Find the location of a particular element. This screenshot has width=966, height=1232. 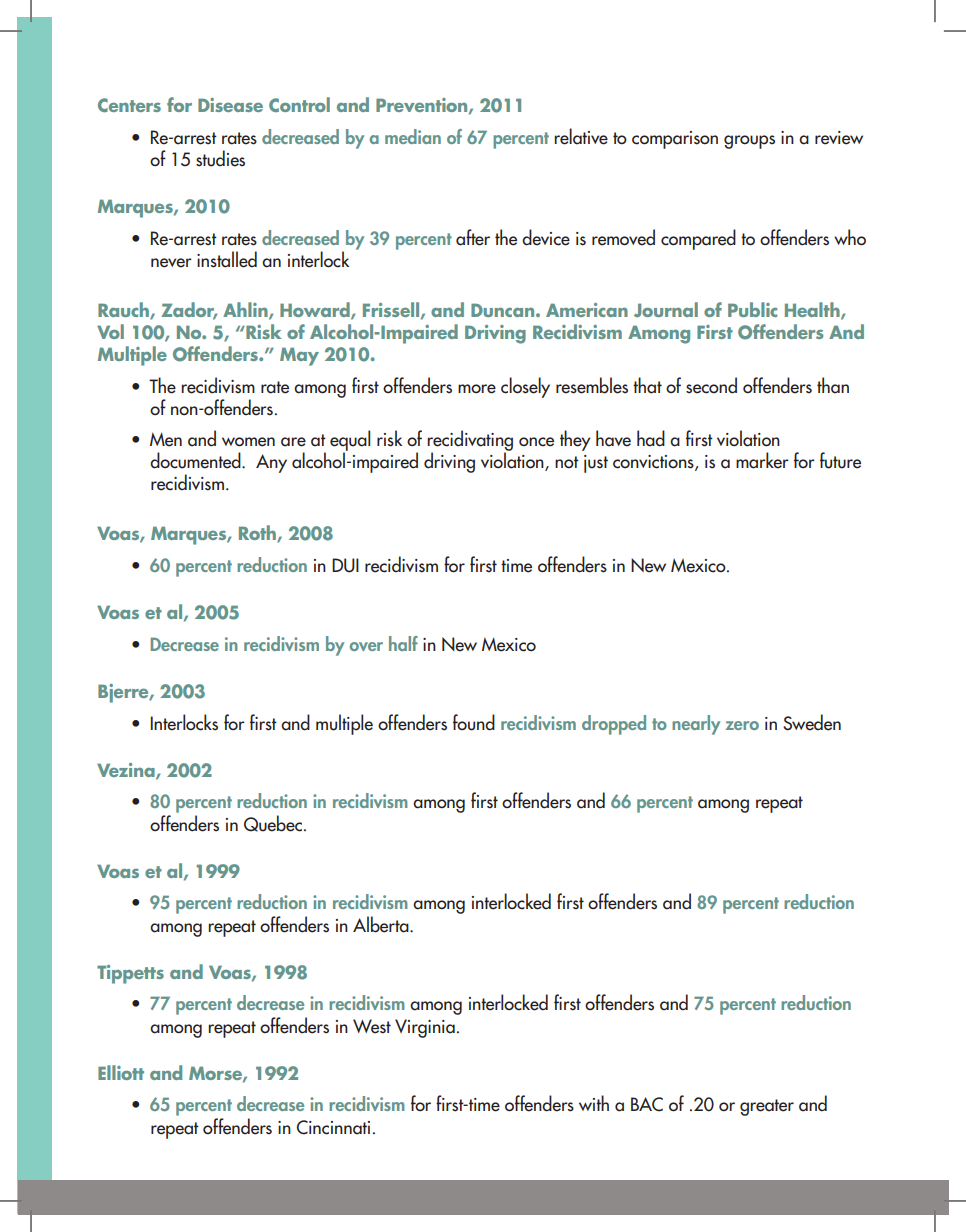

Virginia is located at coordinates (425, 1028).
